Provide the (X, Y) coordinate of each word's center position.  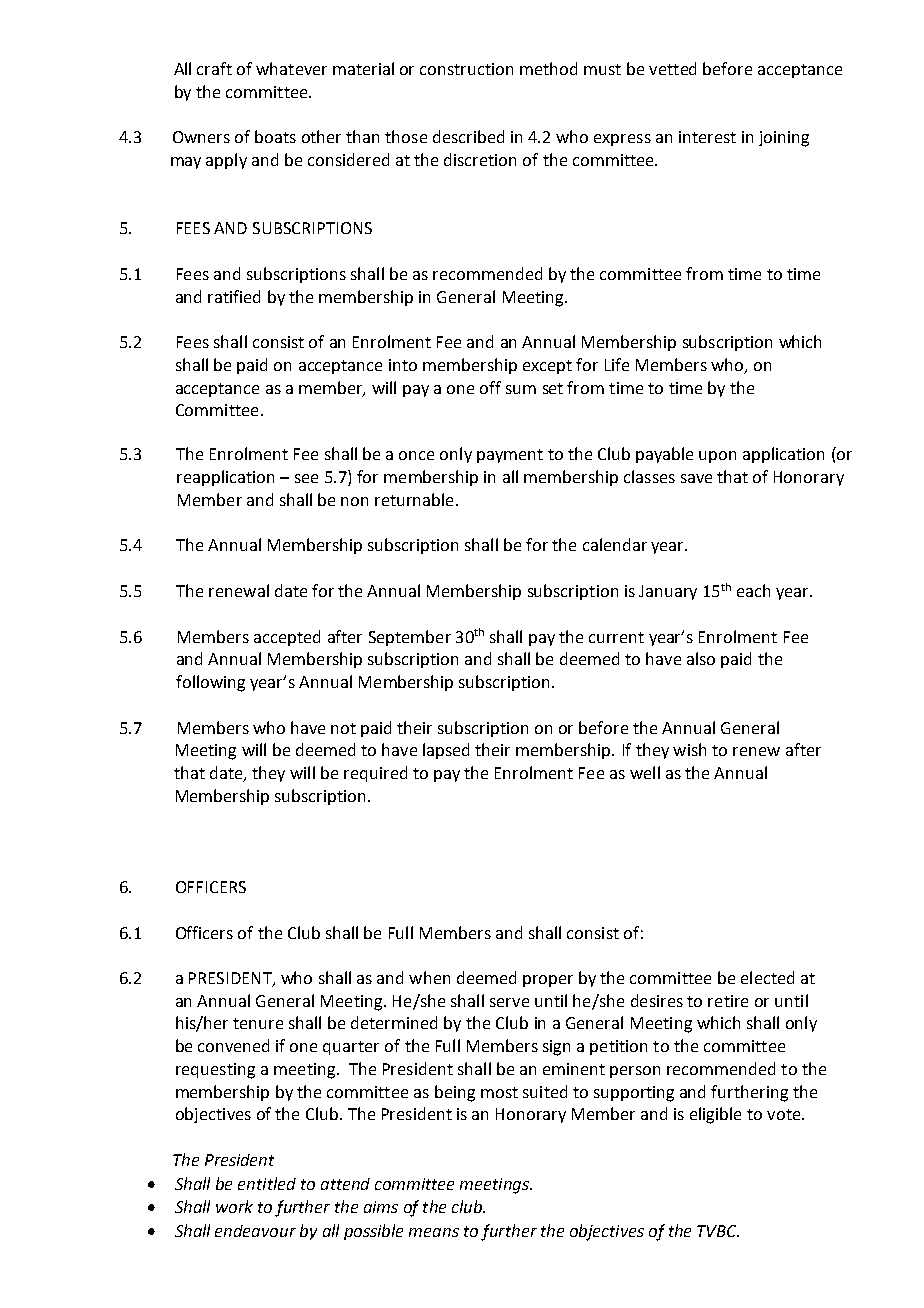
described (468, 136)
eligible (715, 1115)
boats (275, 136)
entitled (267, 1183)
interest (707, 137)
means (434, 1232)
